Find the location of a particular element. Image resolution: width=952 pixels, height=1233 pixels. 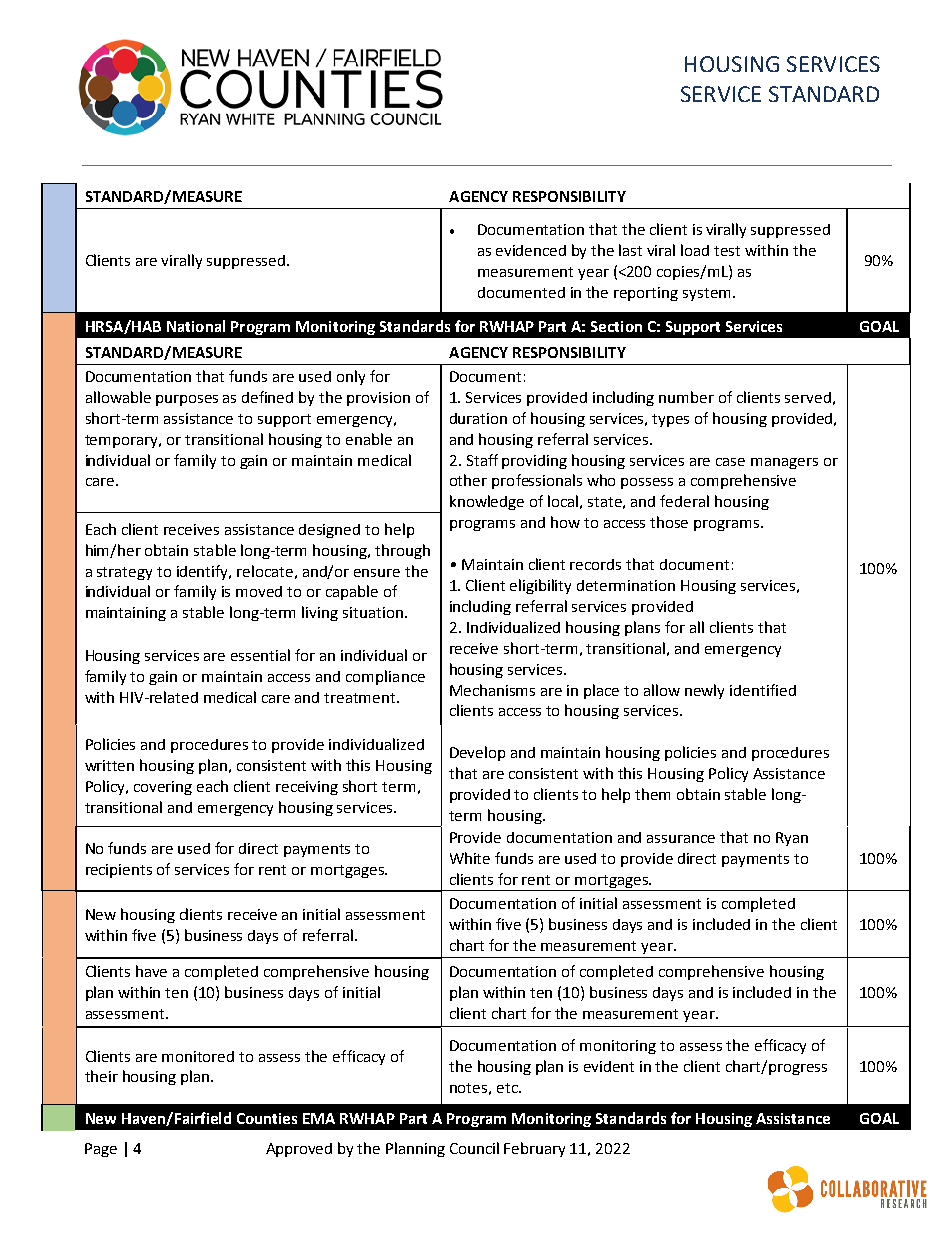

Counties is located at coordinates (267, 1118).
